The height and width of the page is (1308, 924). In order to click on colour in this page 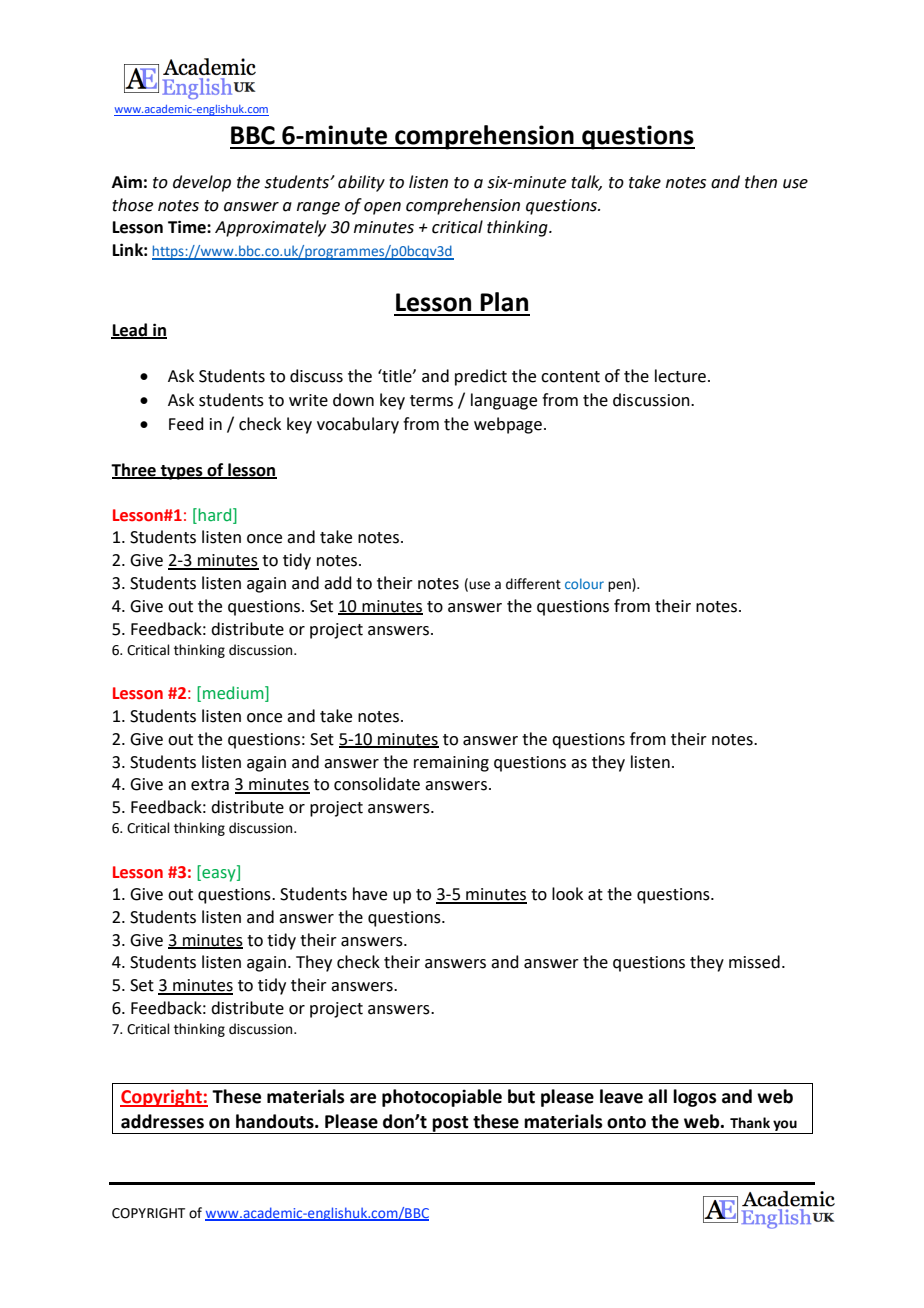, I will do `click(584, 583)`.
